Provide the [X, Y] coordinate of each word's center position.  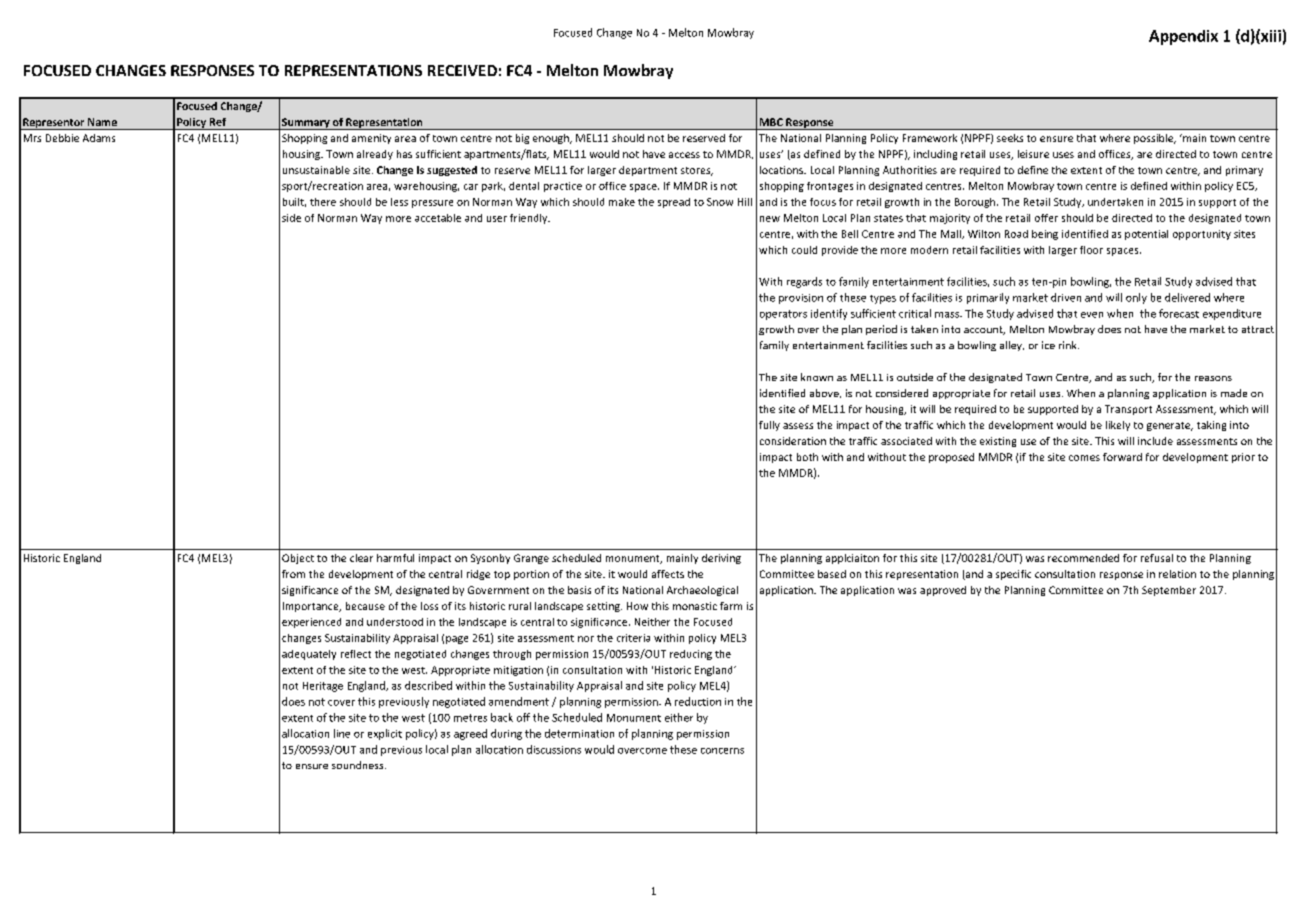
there [323, 202]
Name [102, 122]
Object [298, 559]
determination [579, 733]
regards [804, 282]
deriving [721, 559]
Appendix [1183, 37]
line [342, 733]
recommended [1083, 558]
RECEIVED [462, 70]
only [1136, 298]
